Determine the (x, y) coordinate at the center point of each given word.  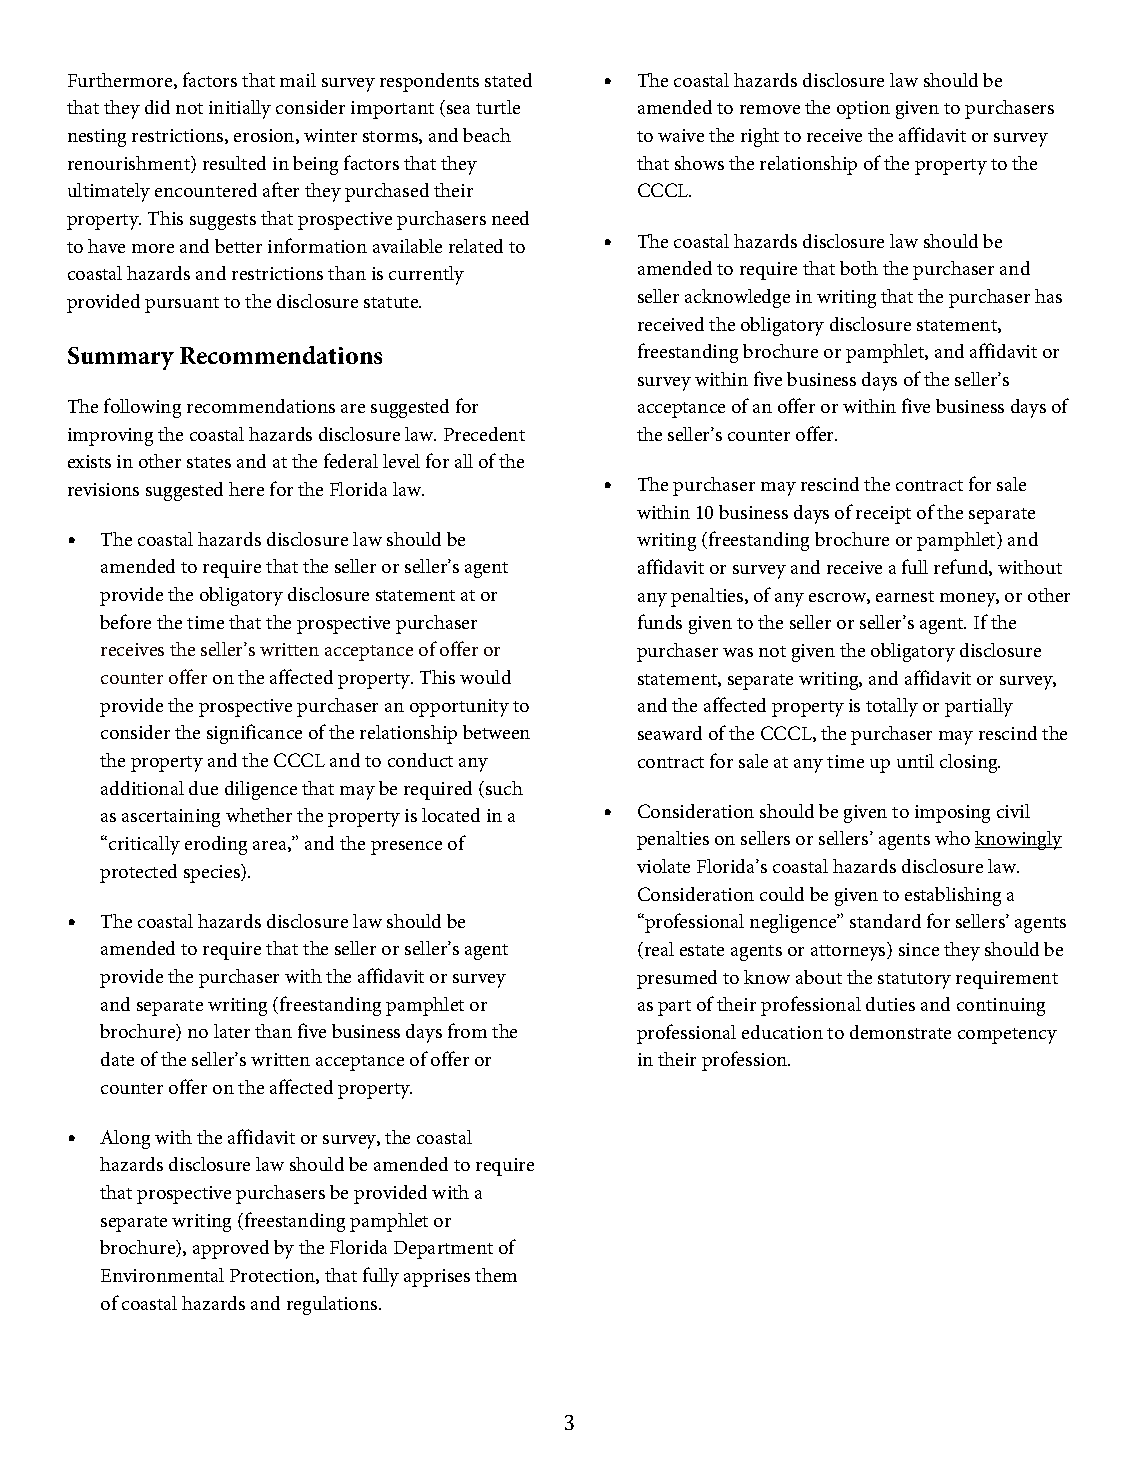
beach (487, 135)
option (863, 110)
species (213, 873)
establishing (953, 896)
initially (240, 109)
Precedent (484, 434)
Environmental (162, 1275)
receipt (883, 515)
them (496, 1275)
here (246, 489)
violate (663, 866)
